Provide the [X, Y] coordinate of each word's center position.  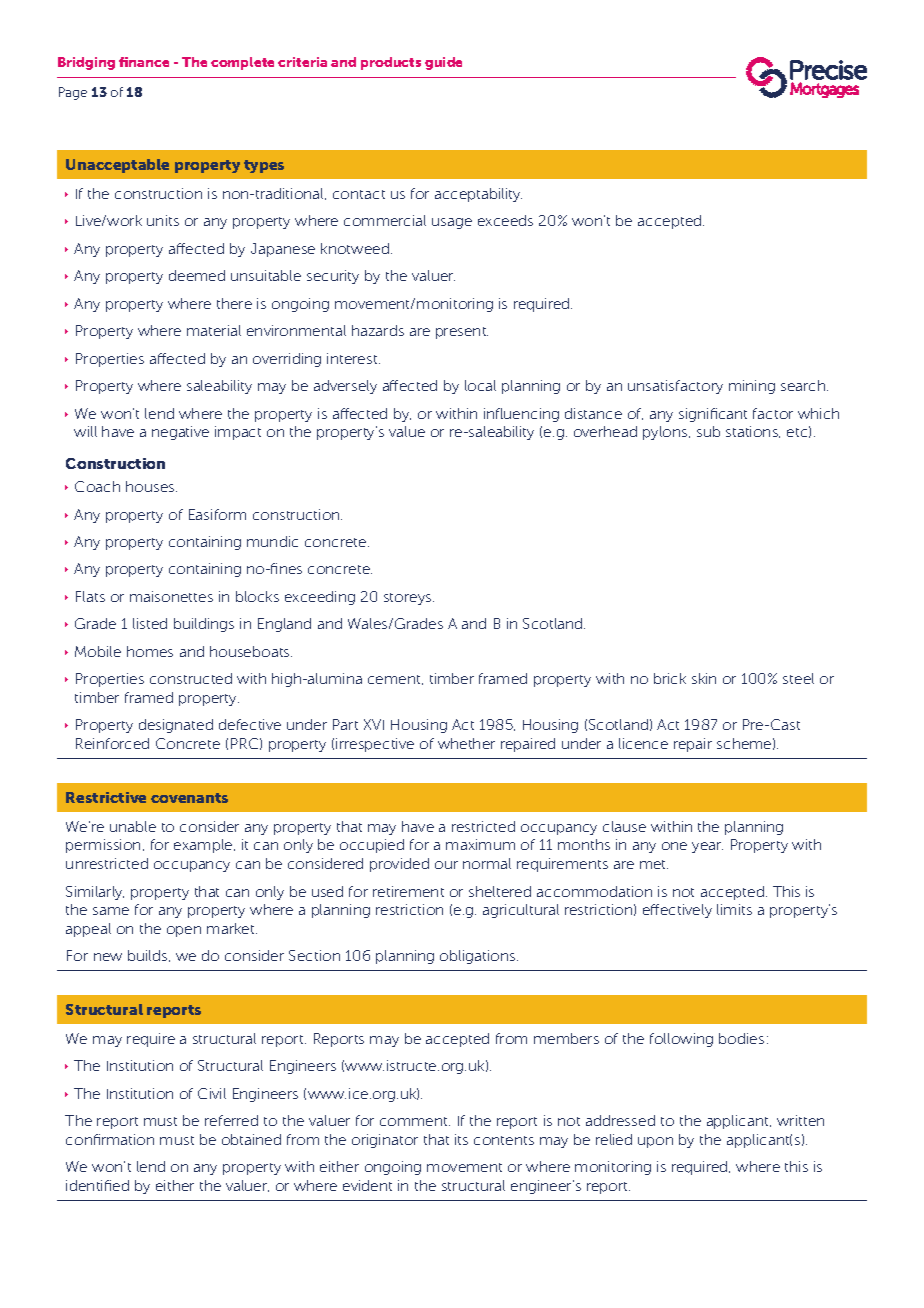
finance [144, 62]
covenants [189, 798]
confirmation [110, 1139]
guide [443, 63]
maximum [480, 844]
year [707, 847]
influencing [521, 415]
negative [180, 433]
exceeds [505, 220]
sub [708, 431]
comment [415, 1121]
